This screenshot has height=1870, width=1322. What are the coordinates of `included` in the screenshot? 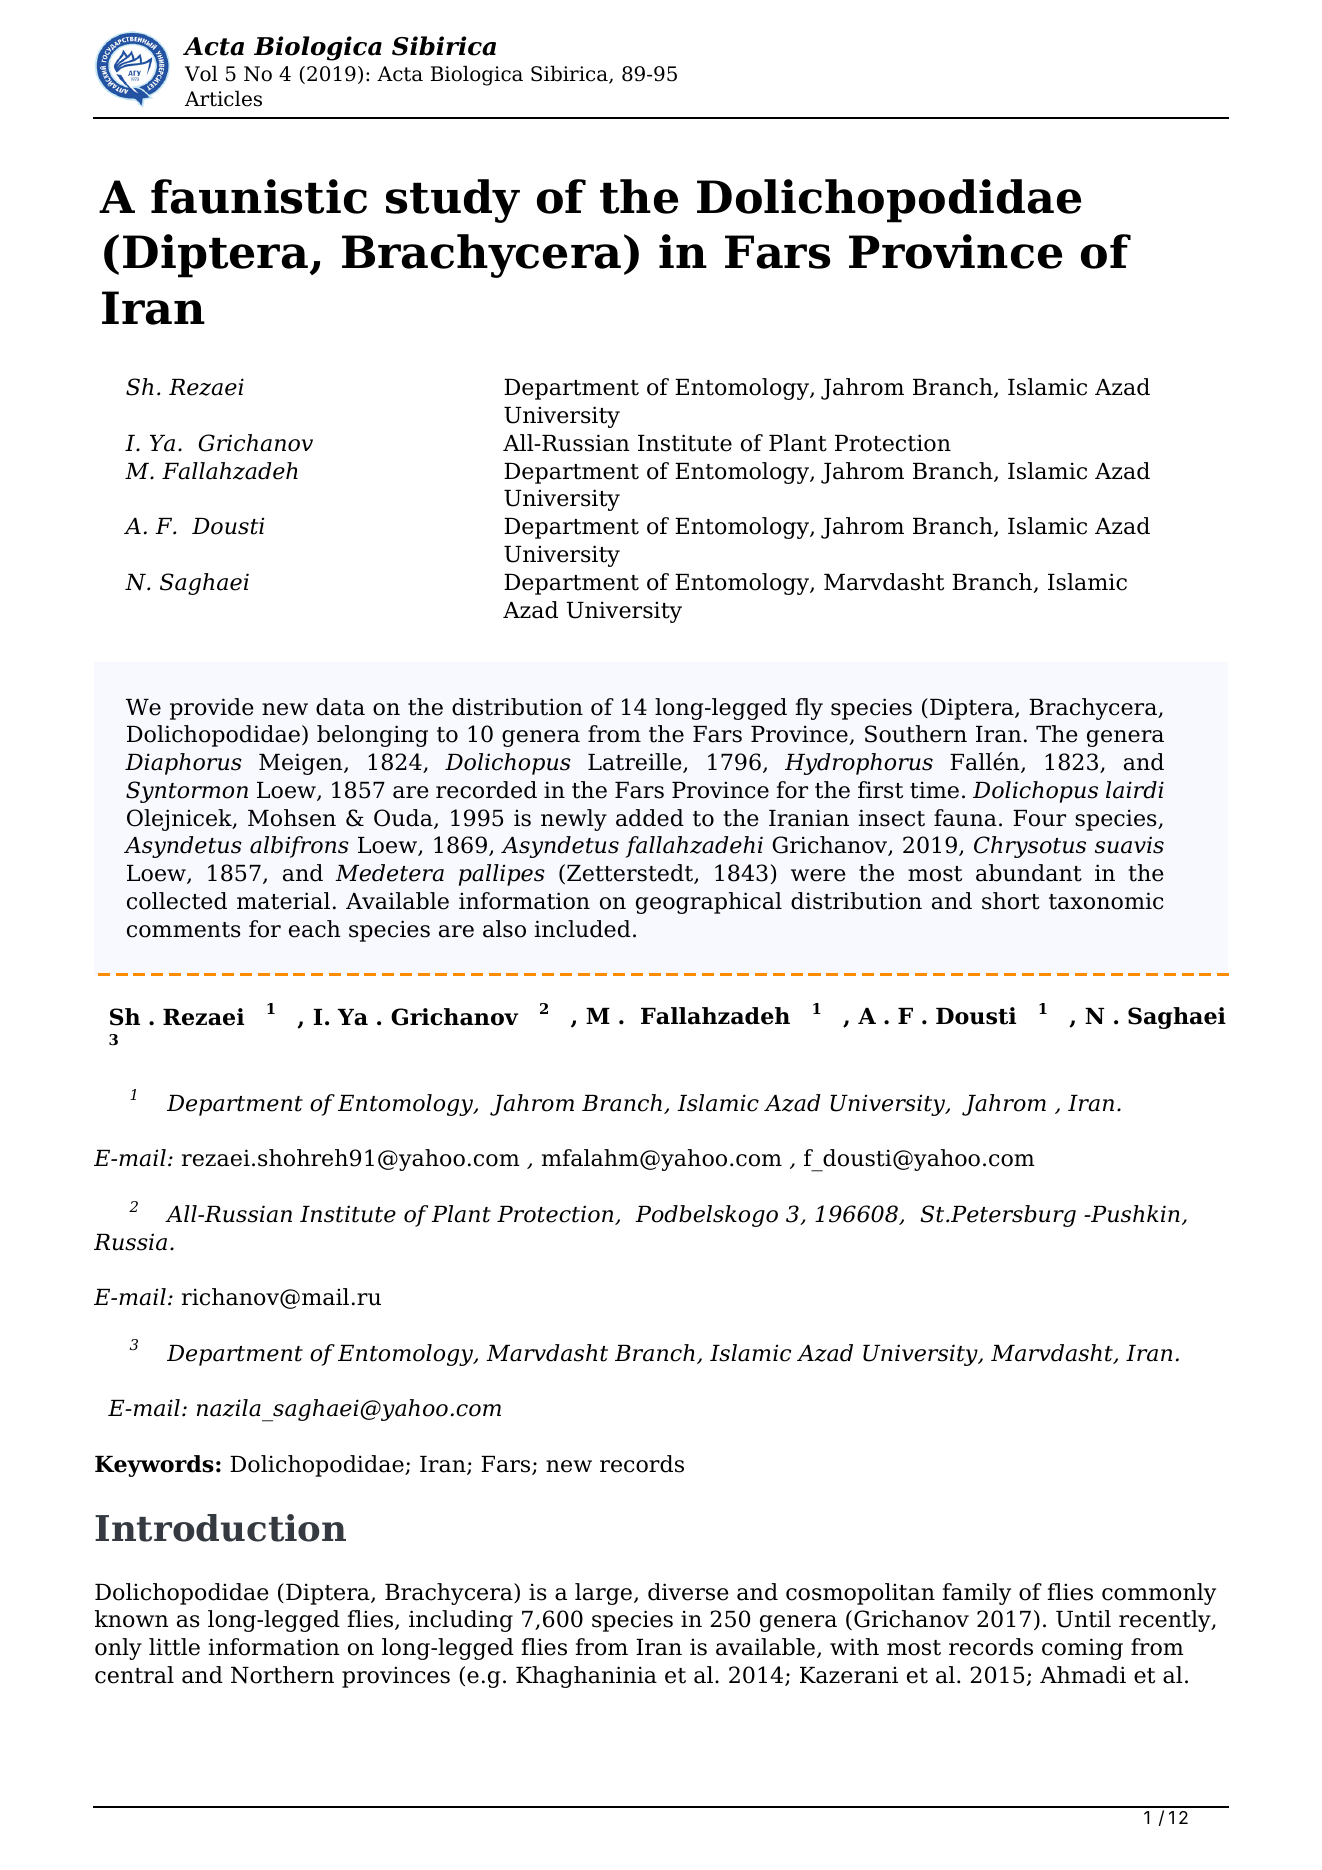 It's located at (582, 929).
